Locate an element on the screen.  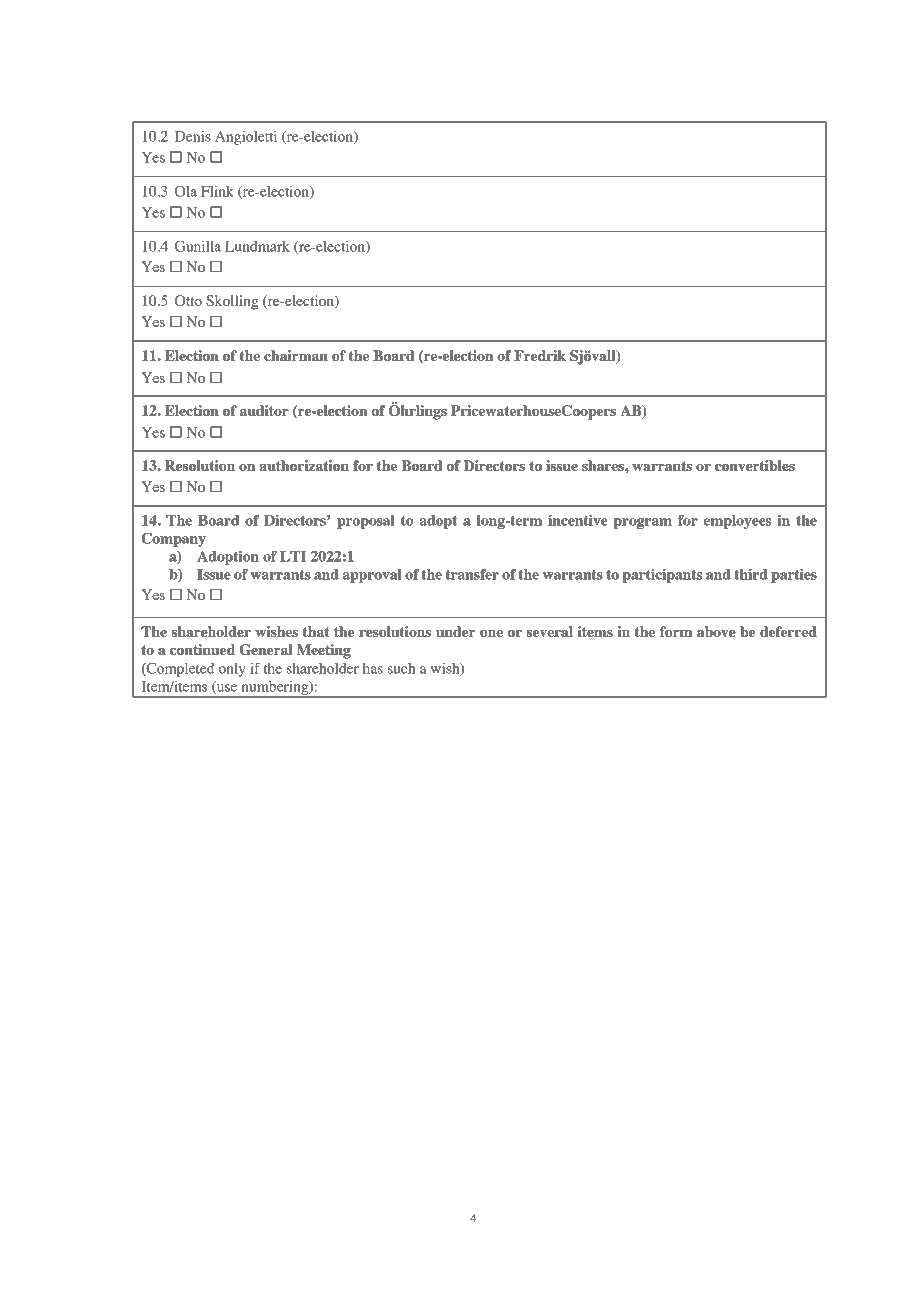
Otto is located at coordinates (188, 301).
